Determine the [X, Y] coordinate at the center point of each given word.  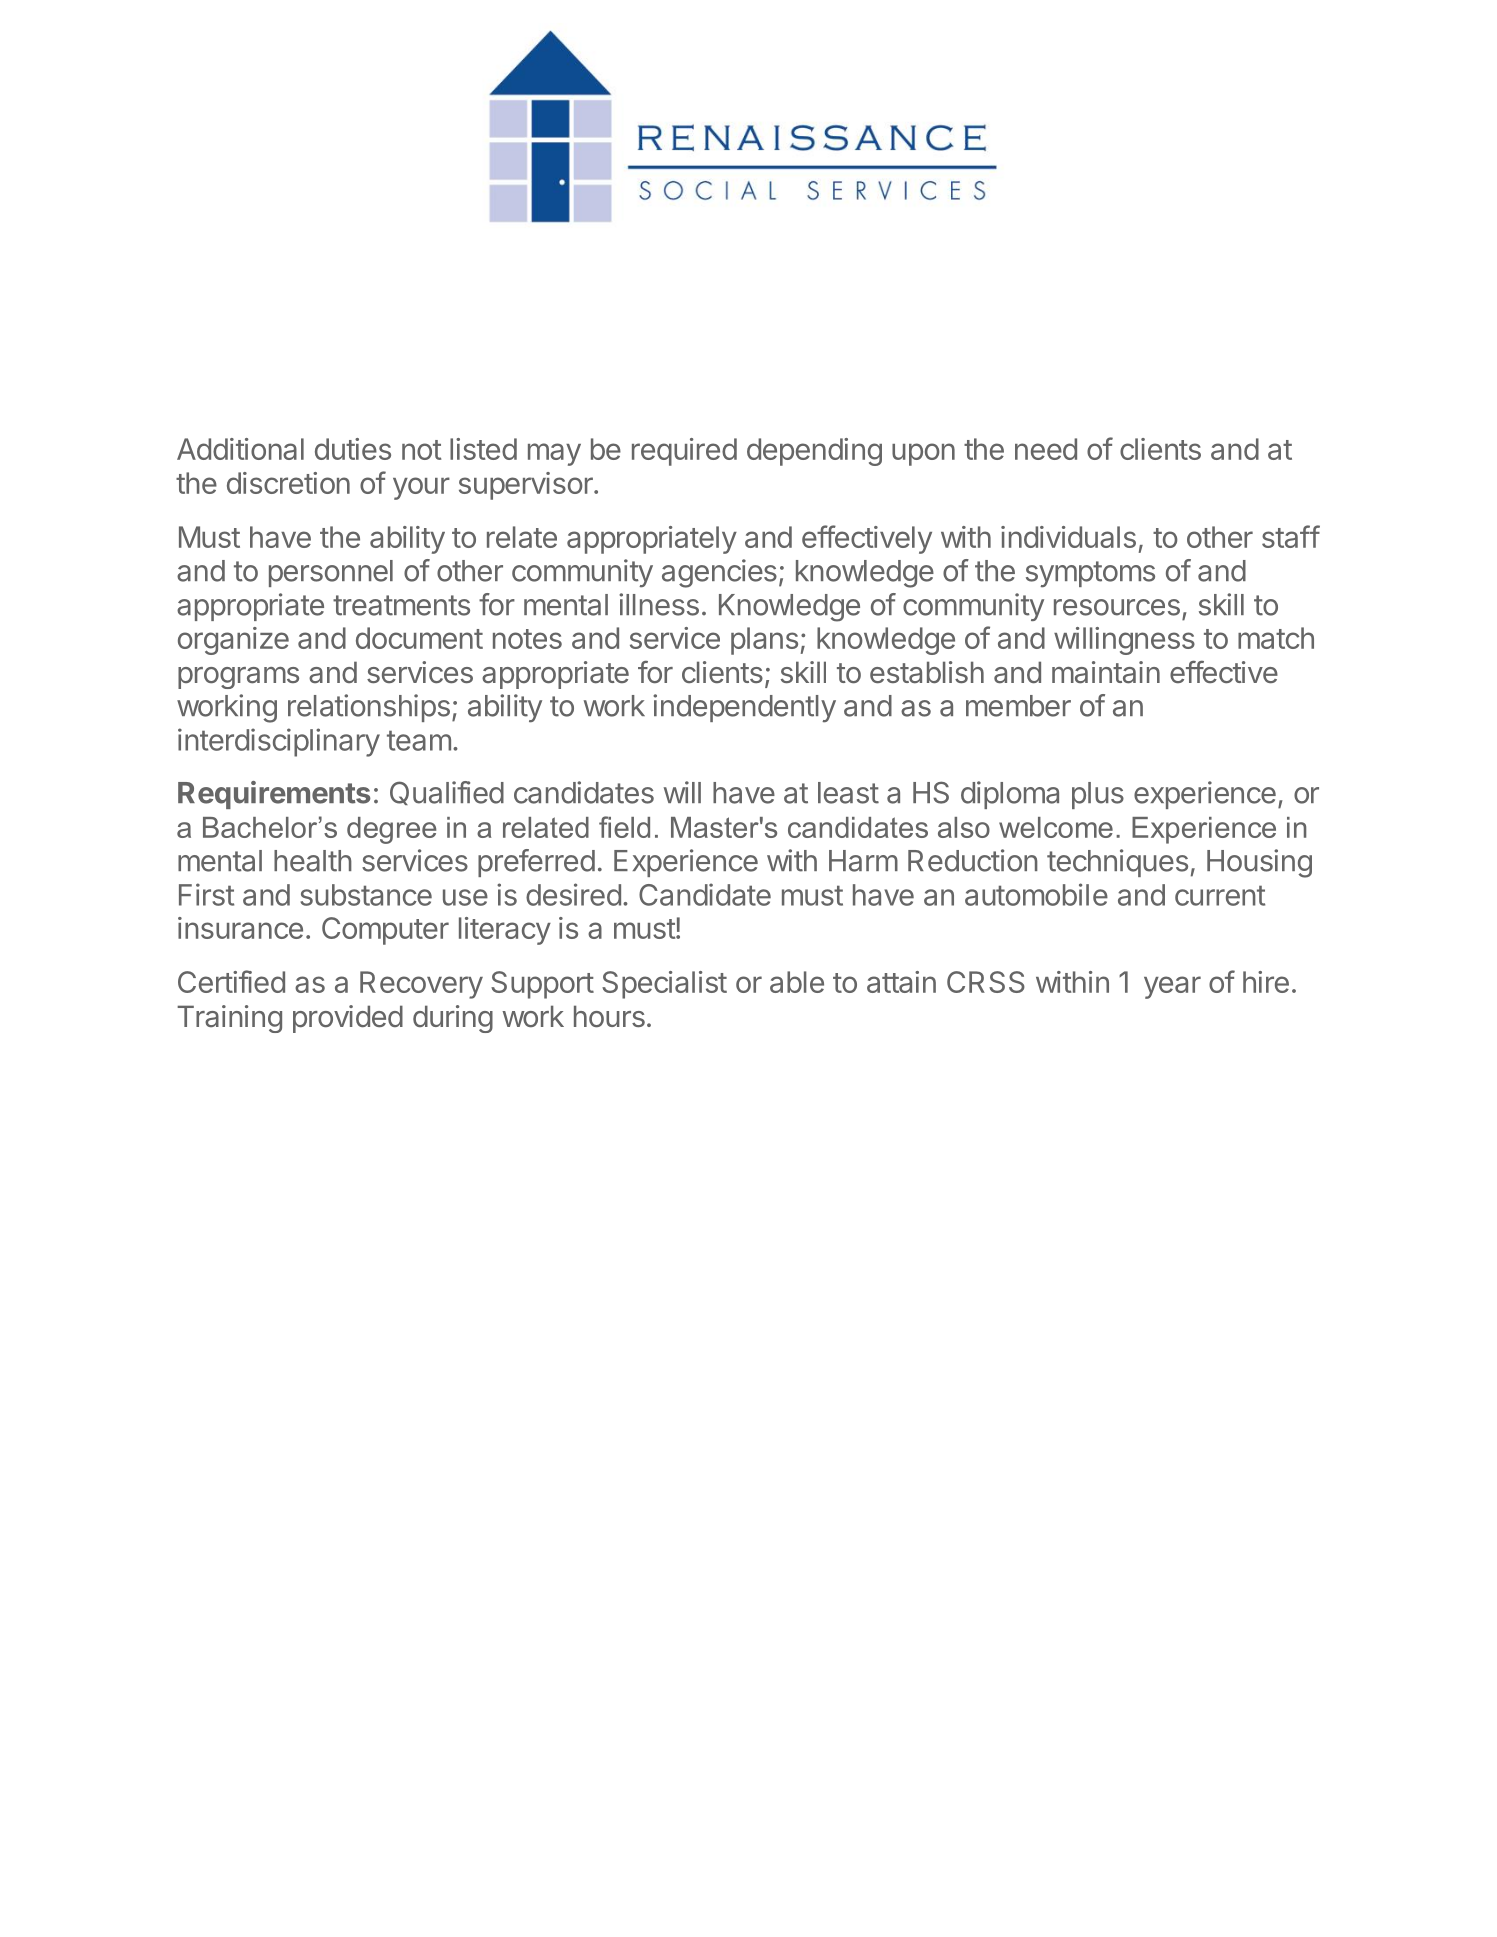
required [684, 452]
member [1018, 706]
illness [659, 604]
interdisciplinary [279, 742]
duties [353, 449]
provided [348, 1019]
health [313, 861]
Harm [863, 861]
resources [1117, 607]
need [1046, 449]
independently [744, 708]
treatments [401, 605]
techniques [1117, 863]
